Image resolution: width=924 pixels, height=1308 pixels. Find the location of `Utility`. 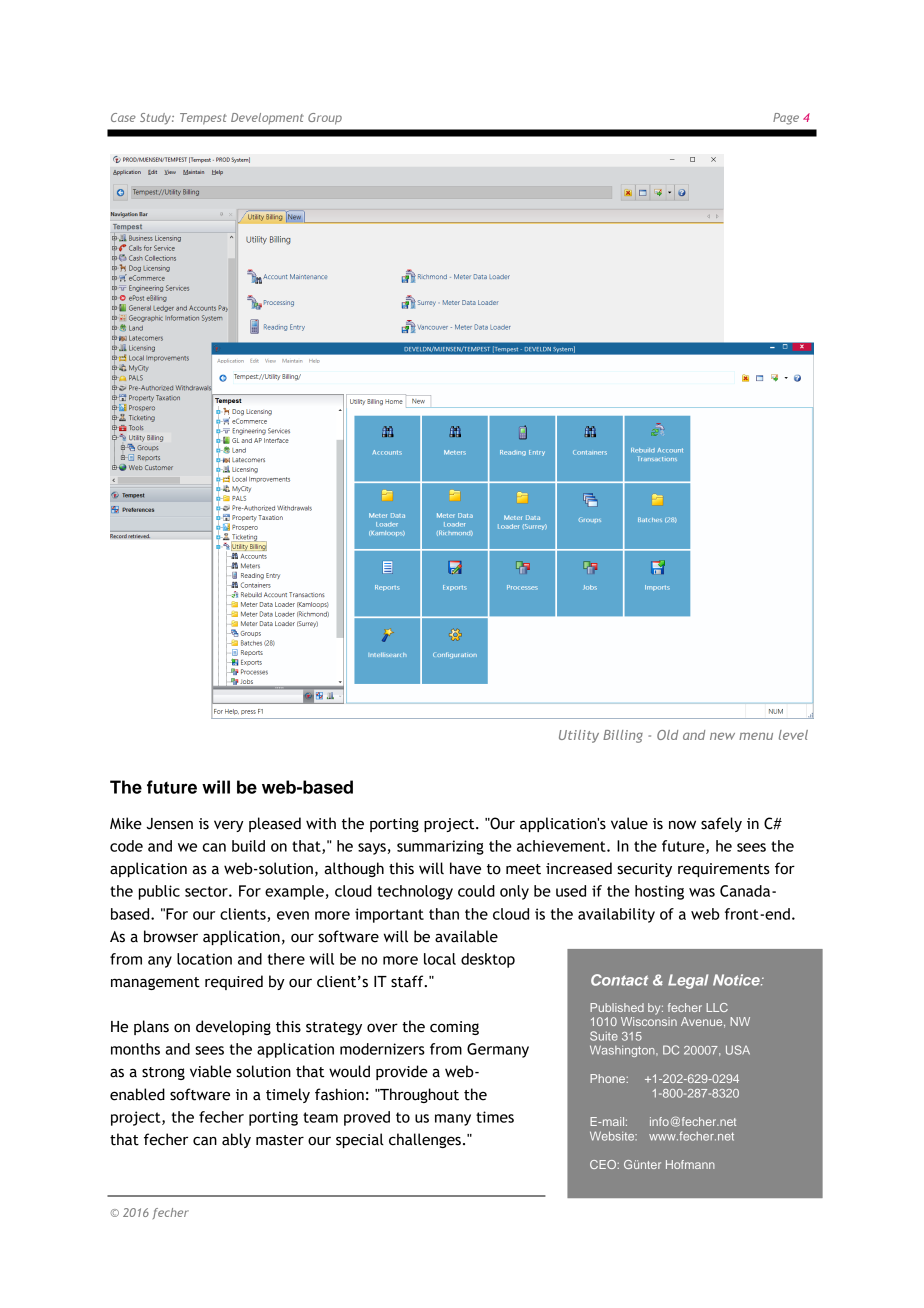

Utility is located at coordinates (579, 736).
